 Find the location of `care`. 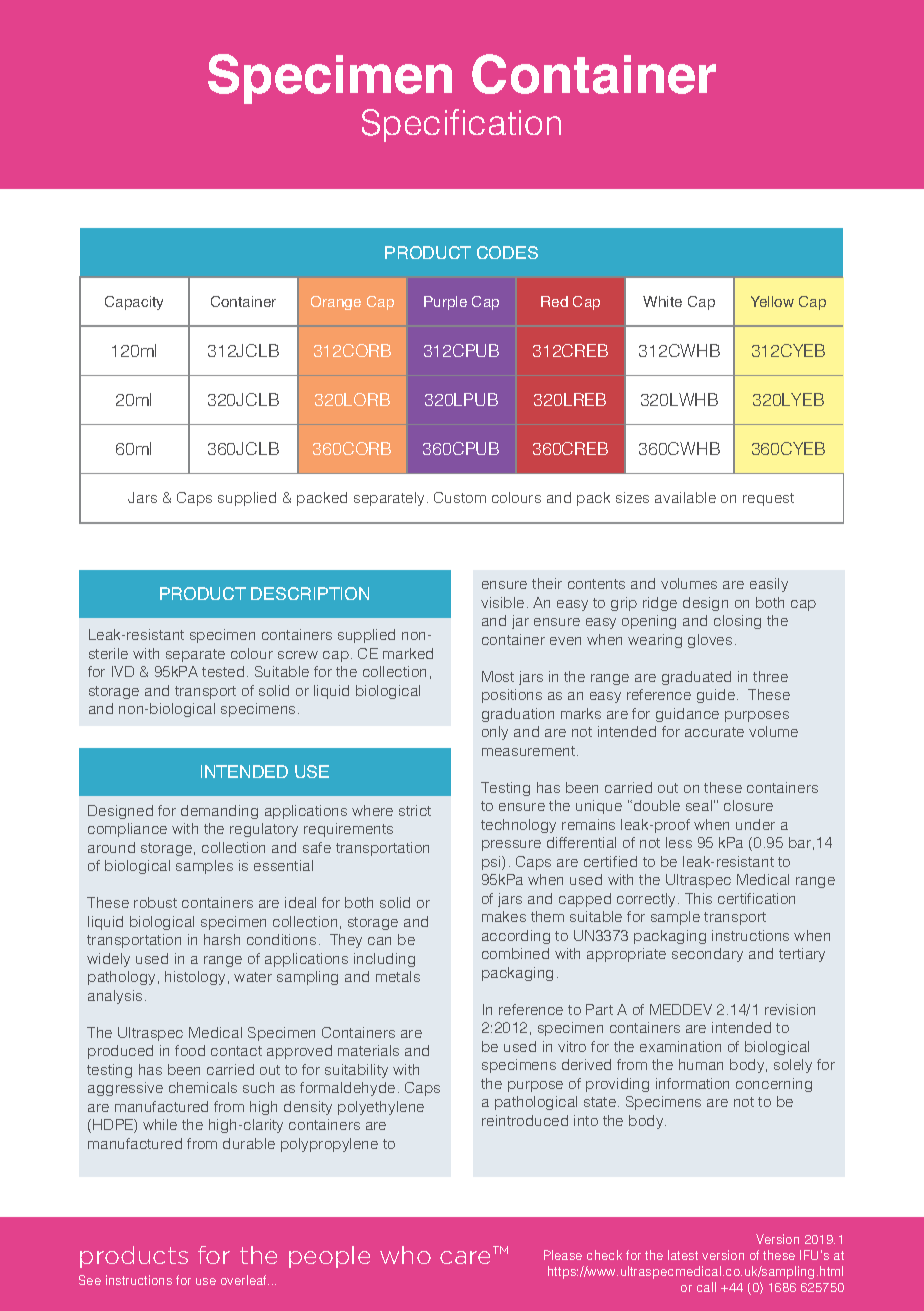

care is located at coordinates (465, 1257).
